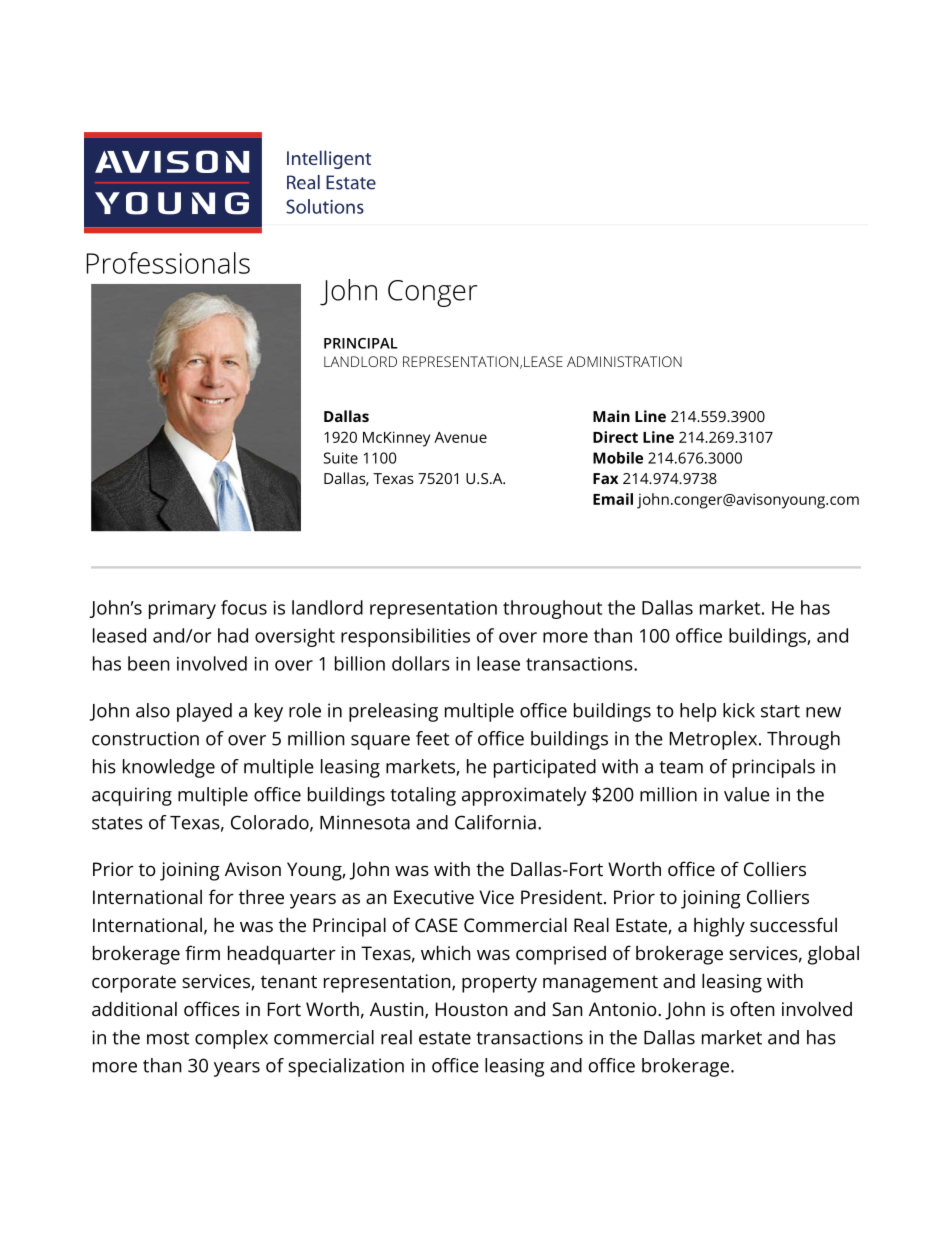 Image resolution: width=952 pixels, height=1233 pixels. Describe the element at coordinates (605, 478) in the page. I see `Fax` at that location.
